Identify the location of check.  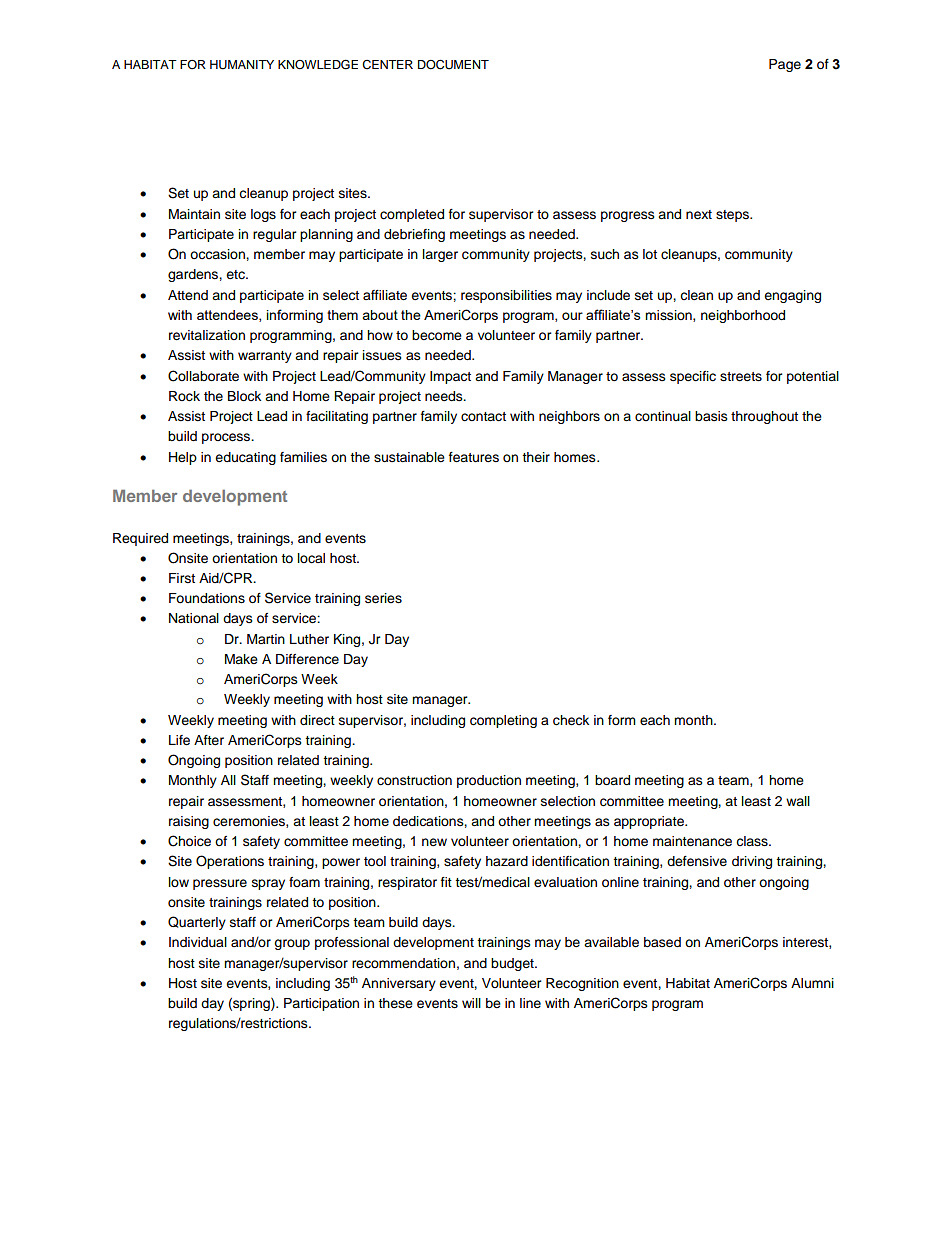
(571, 720).
